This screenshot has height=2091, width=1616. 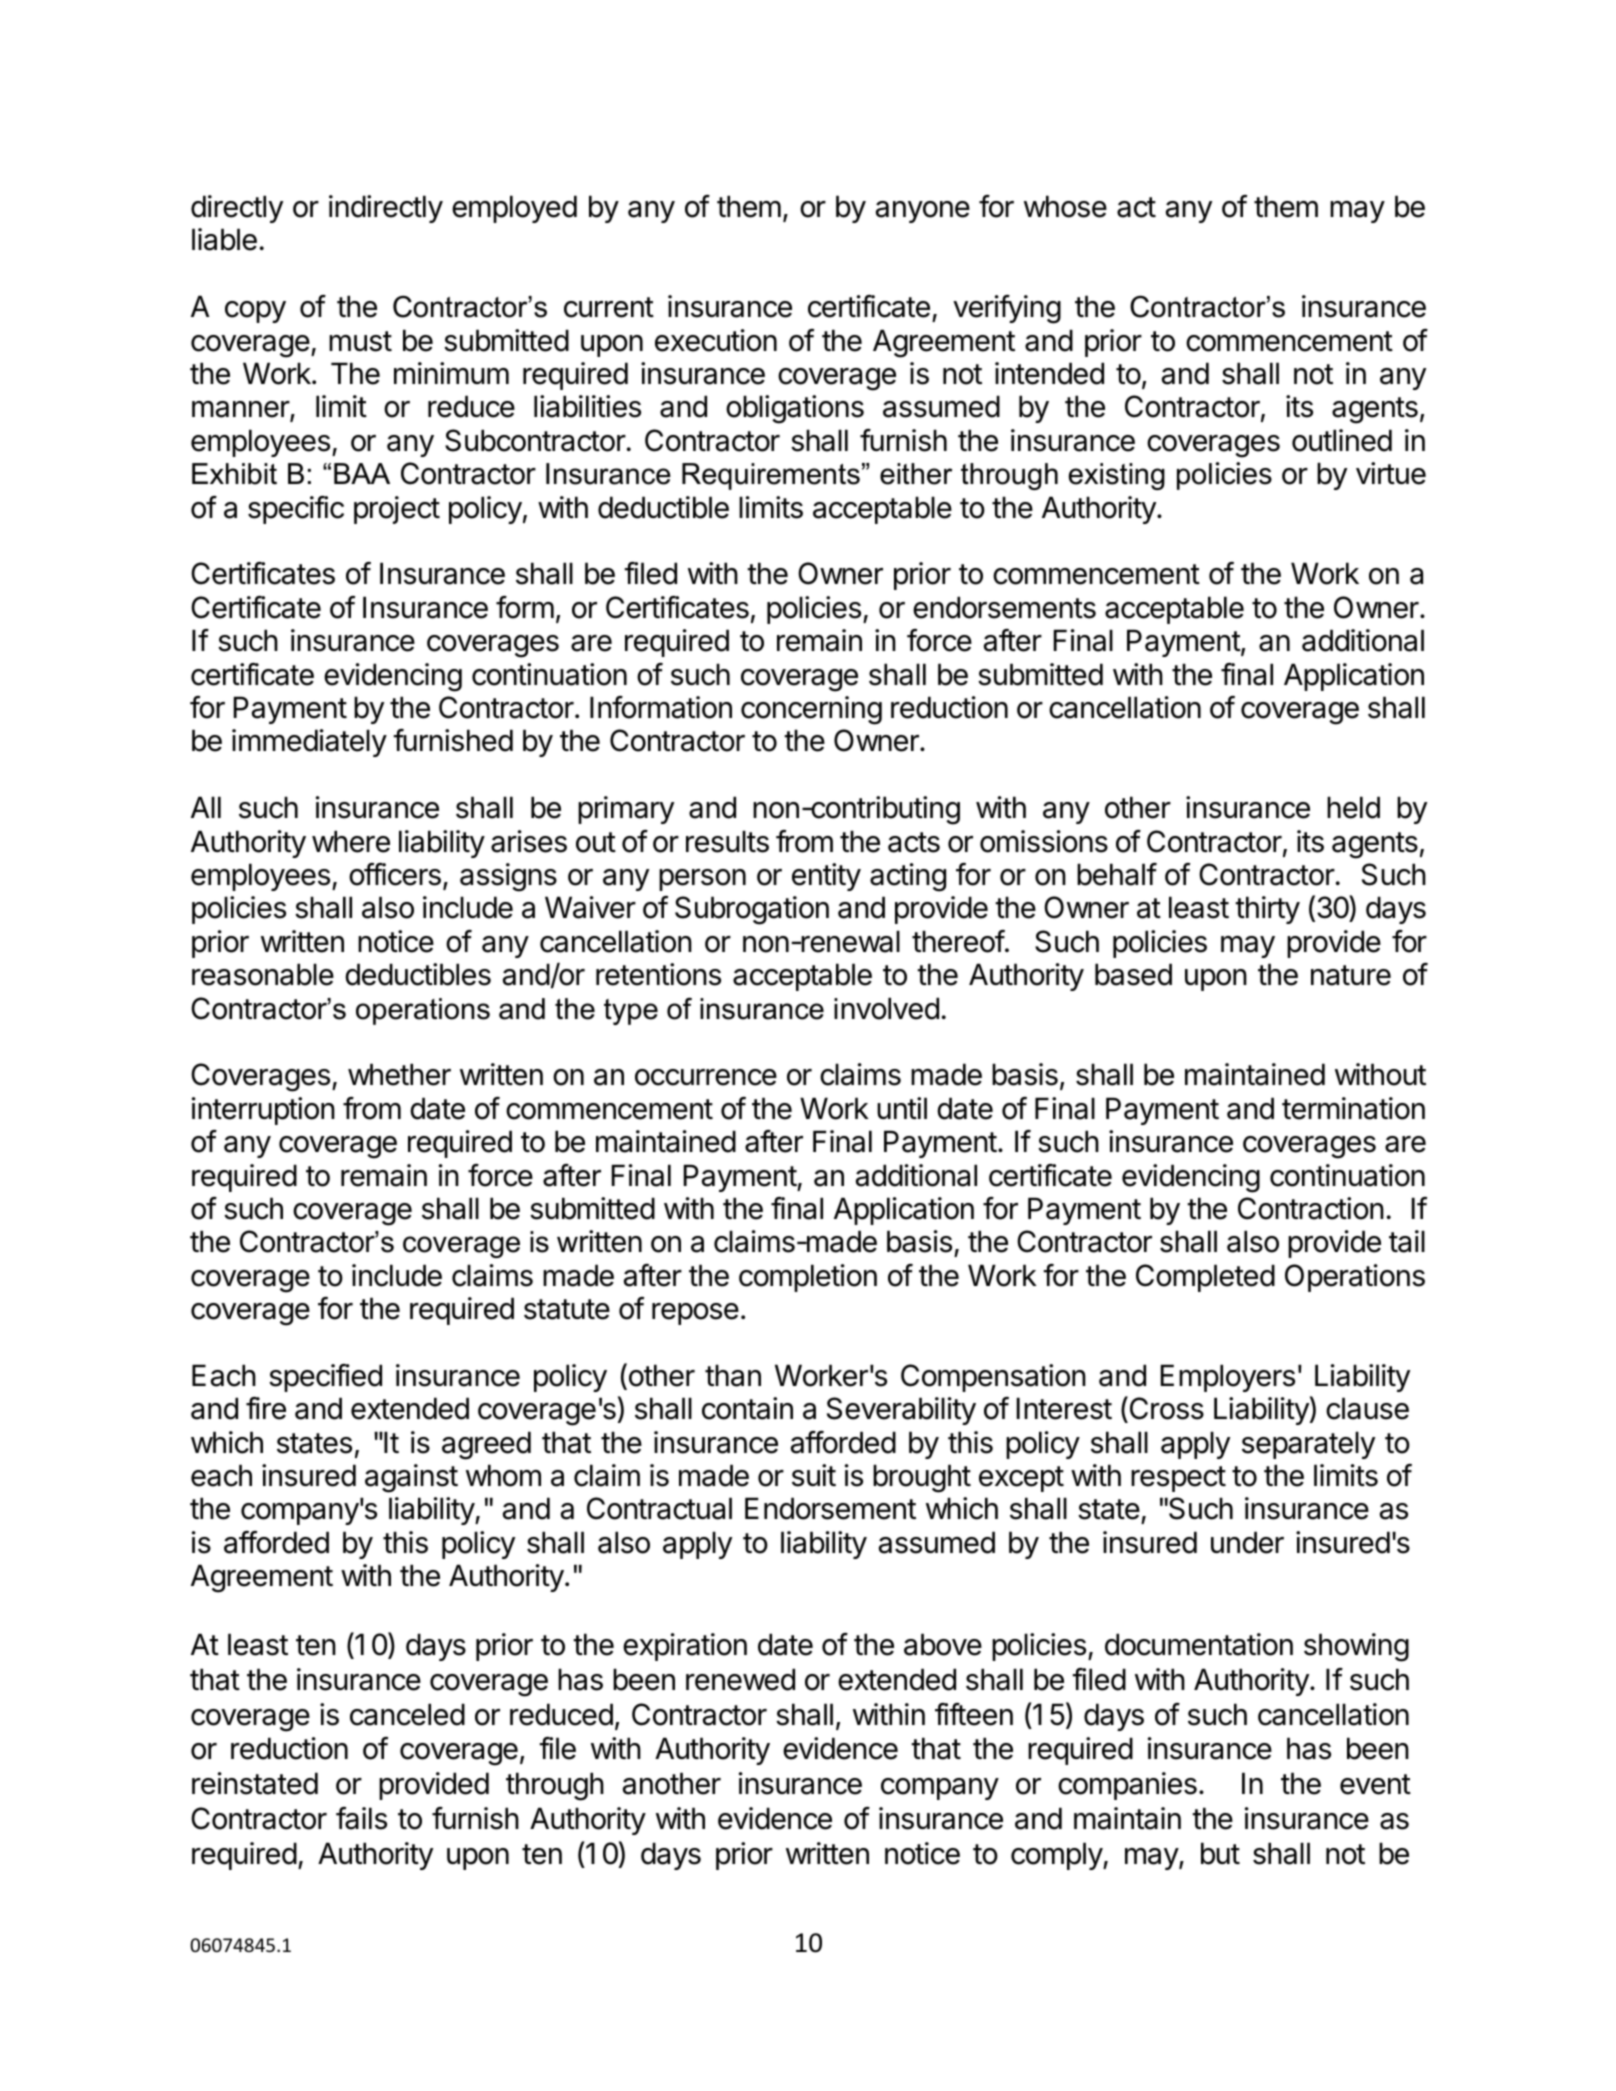 What do you see at coordinates (886, 1008) in the screenshot?
I see `involved` at bounding box center [886, 1008].
